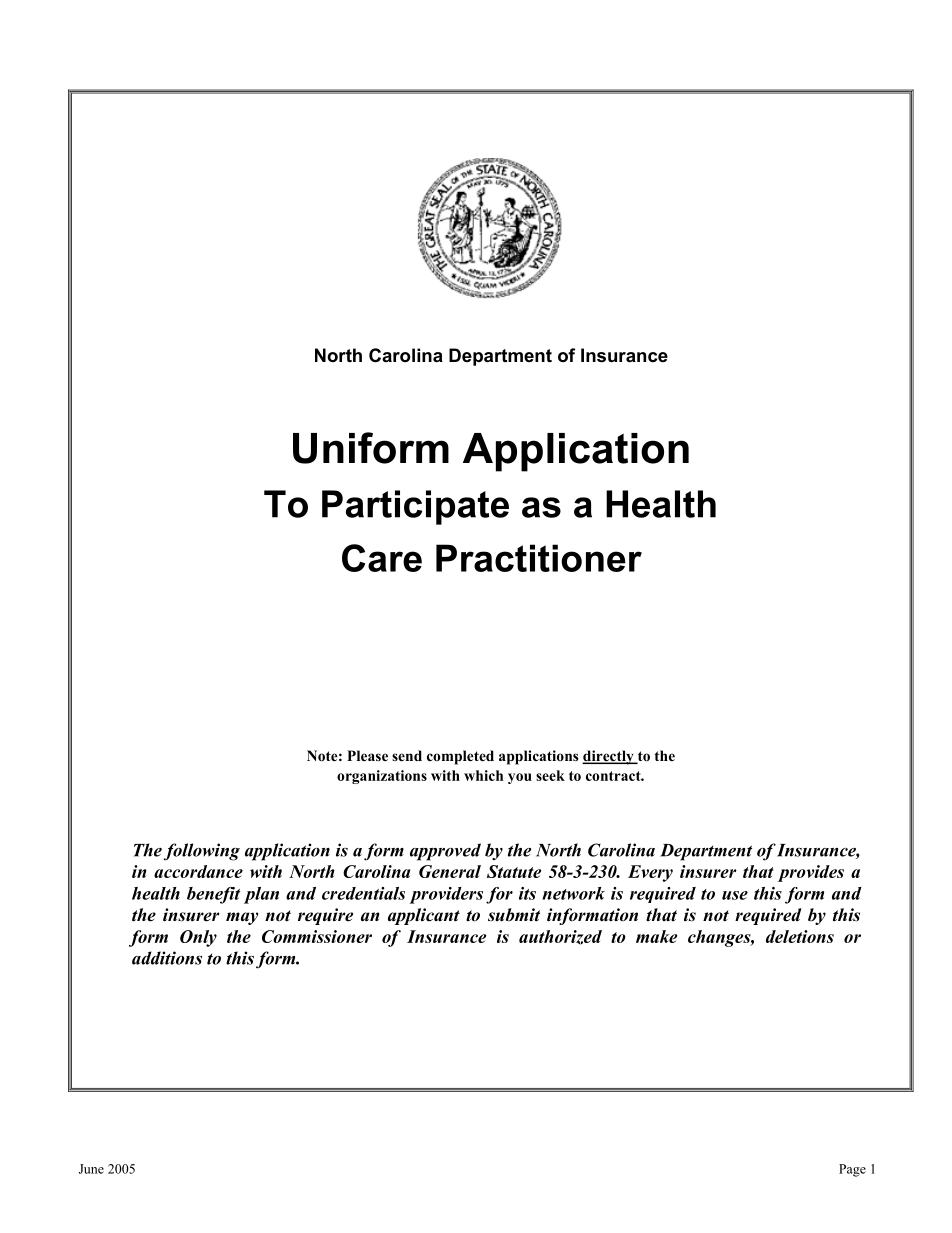  What do you see at coordinates (415, 507) in the image?
I see `Participate` at bounding box center [415, 507].
